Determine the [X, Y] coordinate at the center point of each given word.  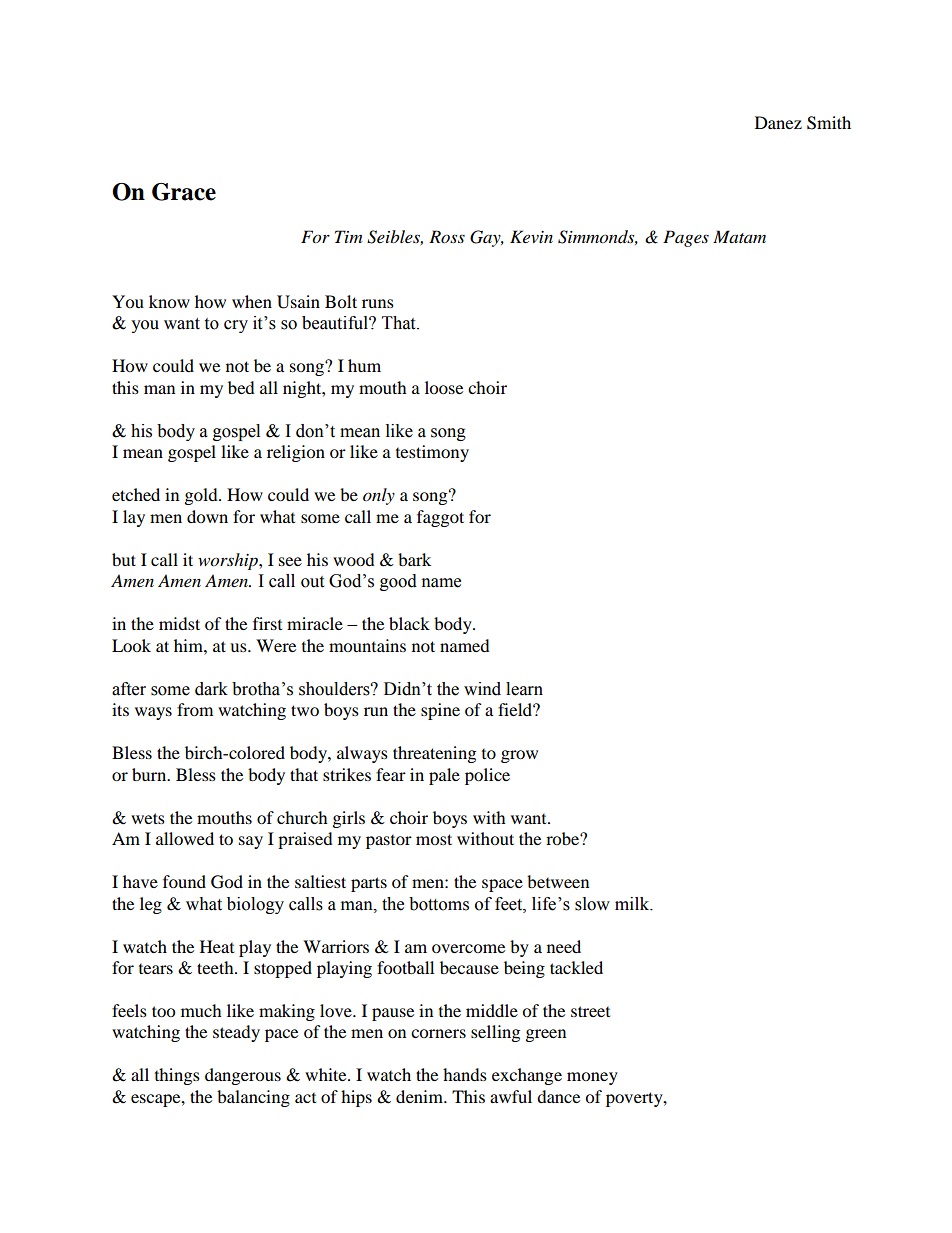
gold [202, 496]
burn [150, 774]
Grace [184, 192]
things [177, 1076]
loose [444, 387]
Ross [447, 236]
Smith [829, 123]
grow [519, 756]
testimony [432, 453]
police [487, 776]
